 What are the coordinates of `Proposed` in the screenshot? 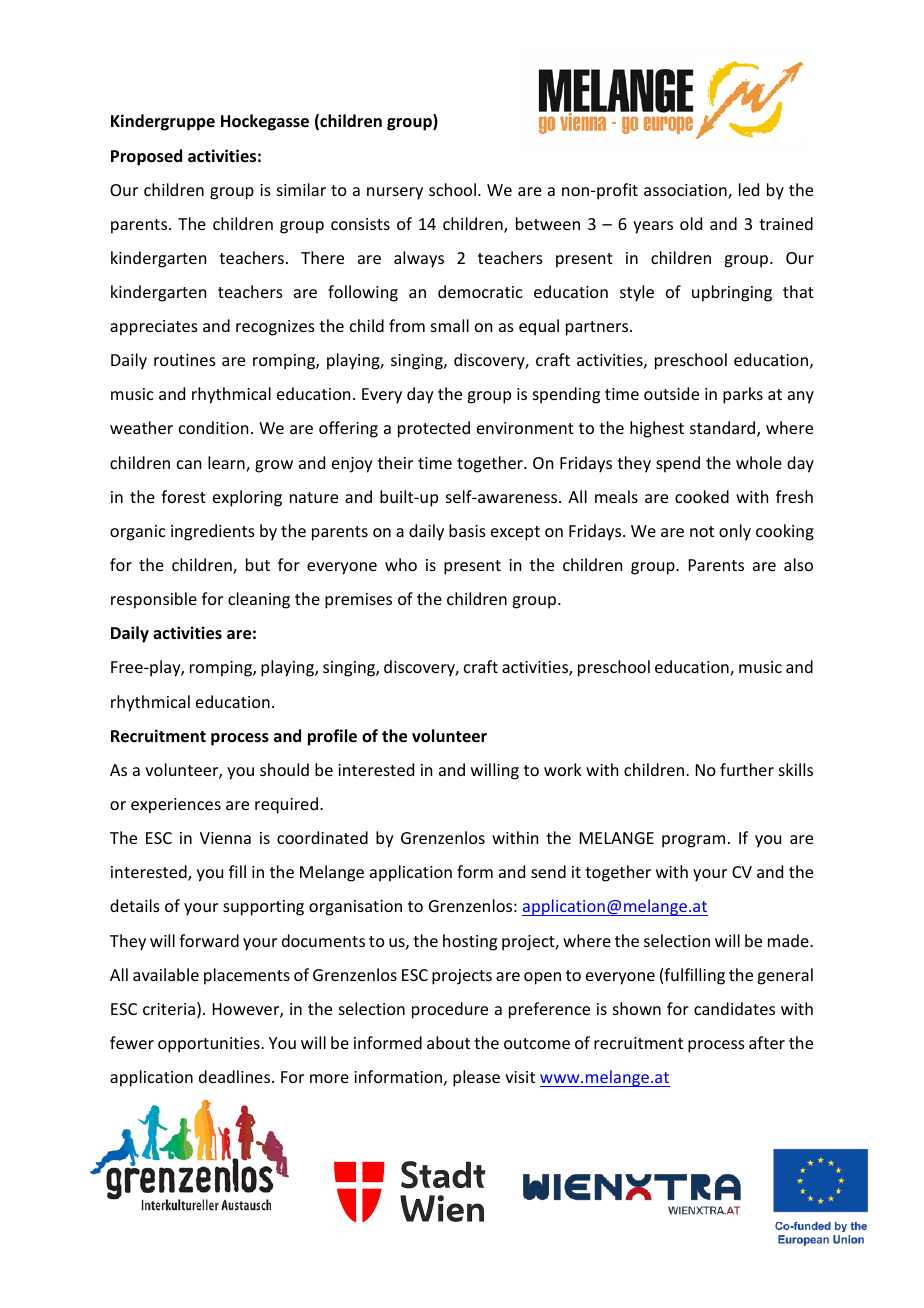 It's located at (146, 157).
